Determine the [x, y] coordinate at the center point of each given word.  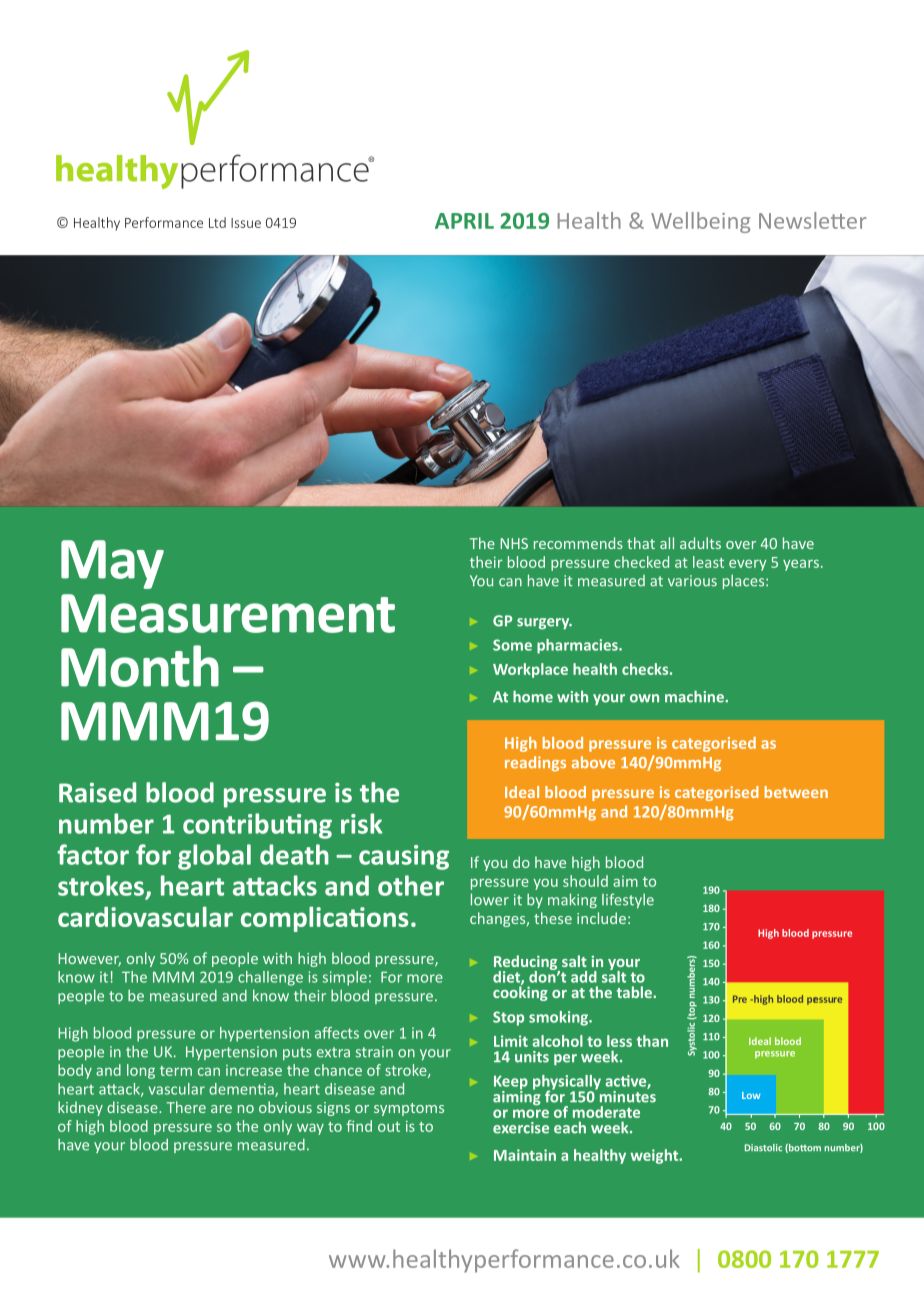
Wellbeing [700, 222]
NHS [514, 543]
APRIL [464, 221]
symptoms [409, 1109]
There [186, 1107]
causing [404, 857]
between [796, 792]
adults [700, 543]
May [112, 564]
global [214, 857]
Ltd [217, 222]
